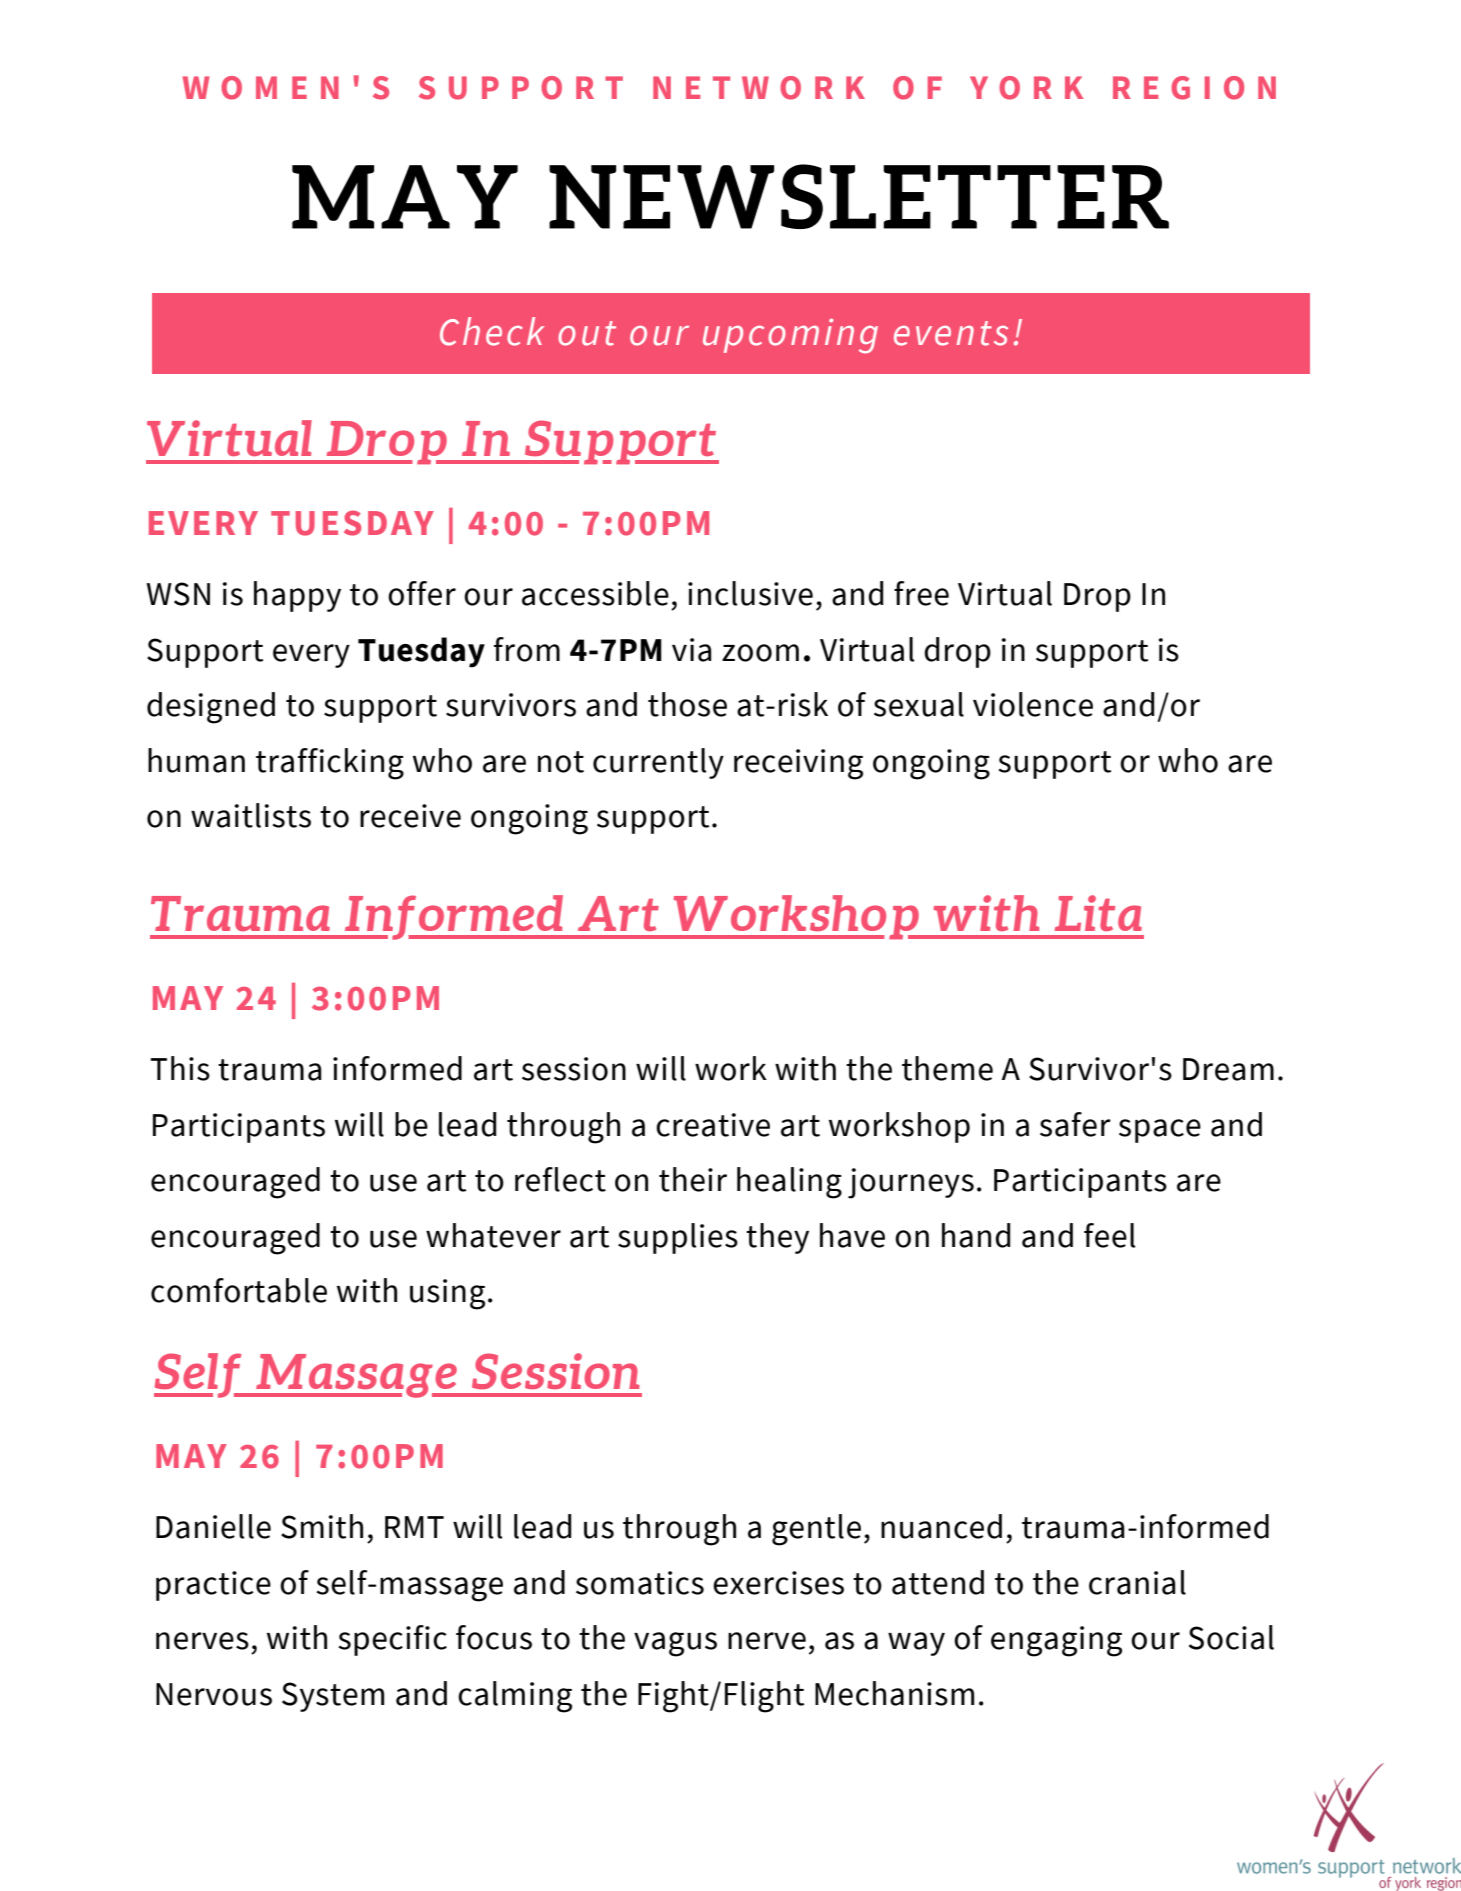 The image size is (1461, 1891). What do you see at coordinates (333, 1697) in the page?
I see `System` at bounding box center [333, 1697].
